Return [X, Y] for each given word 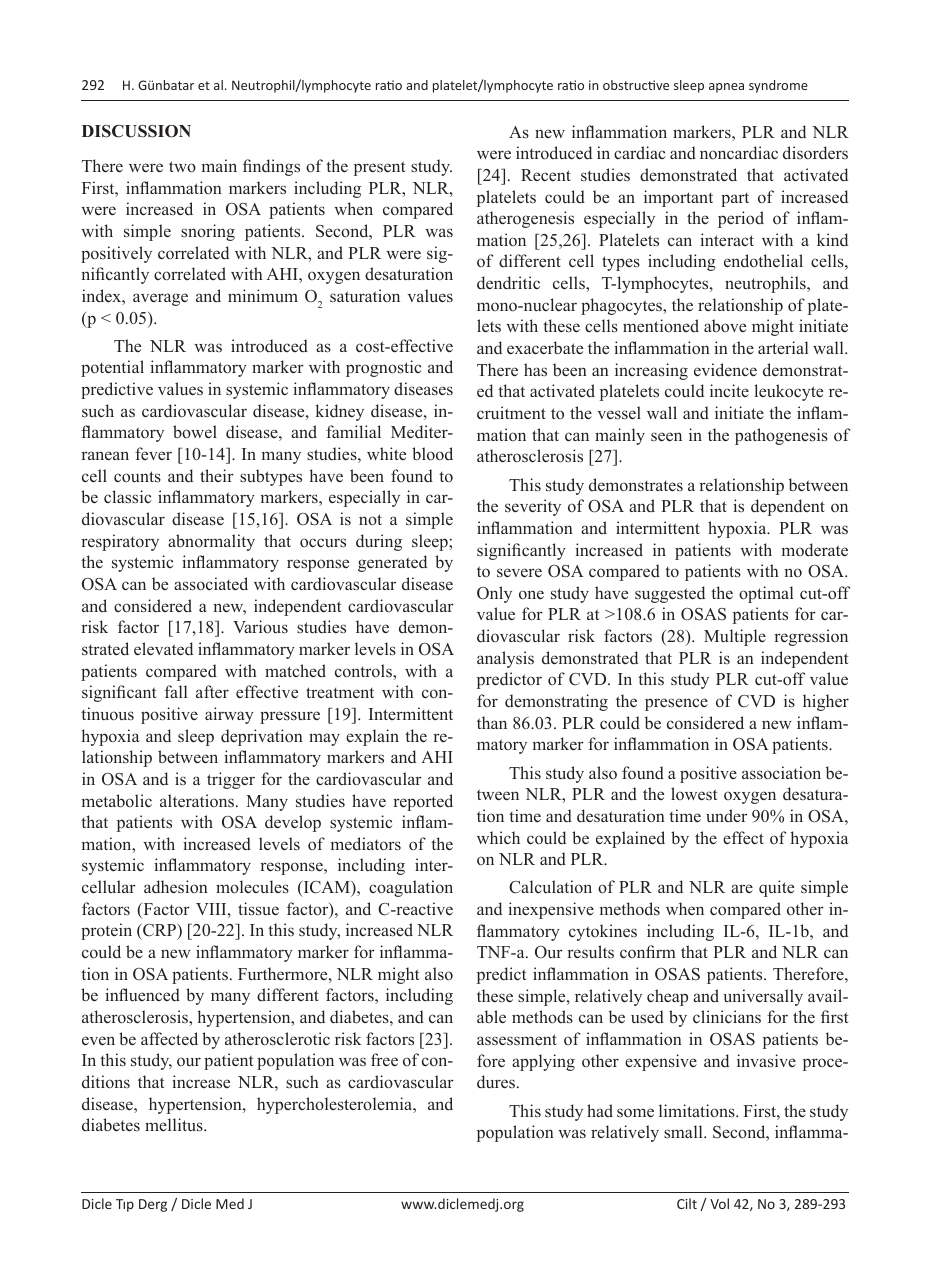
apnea [726, 88]
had [600, 1110]
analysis [505, 659]
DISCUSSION [136, 131]
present [379, 168]
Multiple [735, 637]
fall [176, 691]
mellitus [175, 1125]
